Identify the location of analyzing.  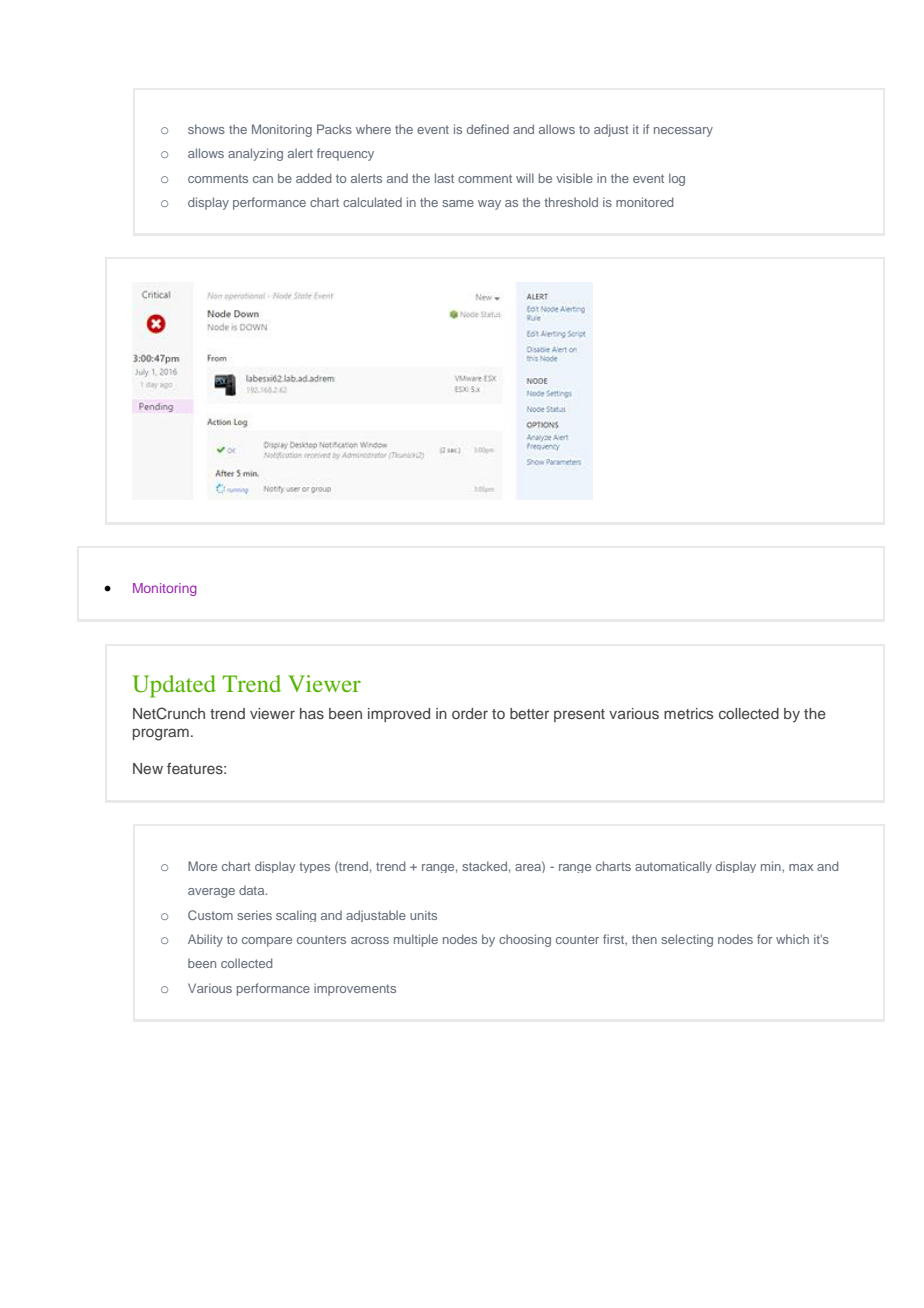
(255, 154).
